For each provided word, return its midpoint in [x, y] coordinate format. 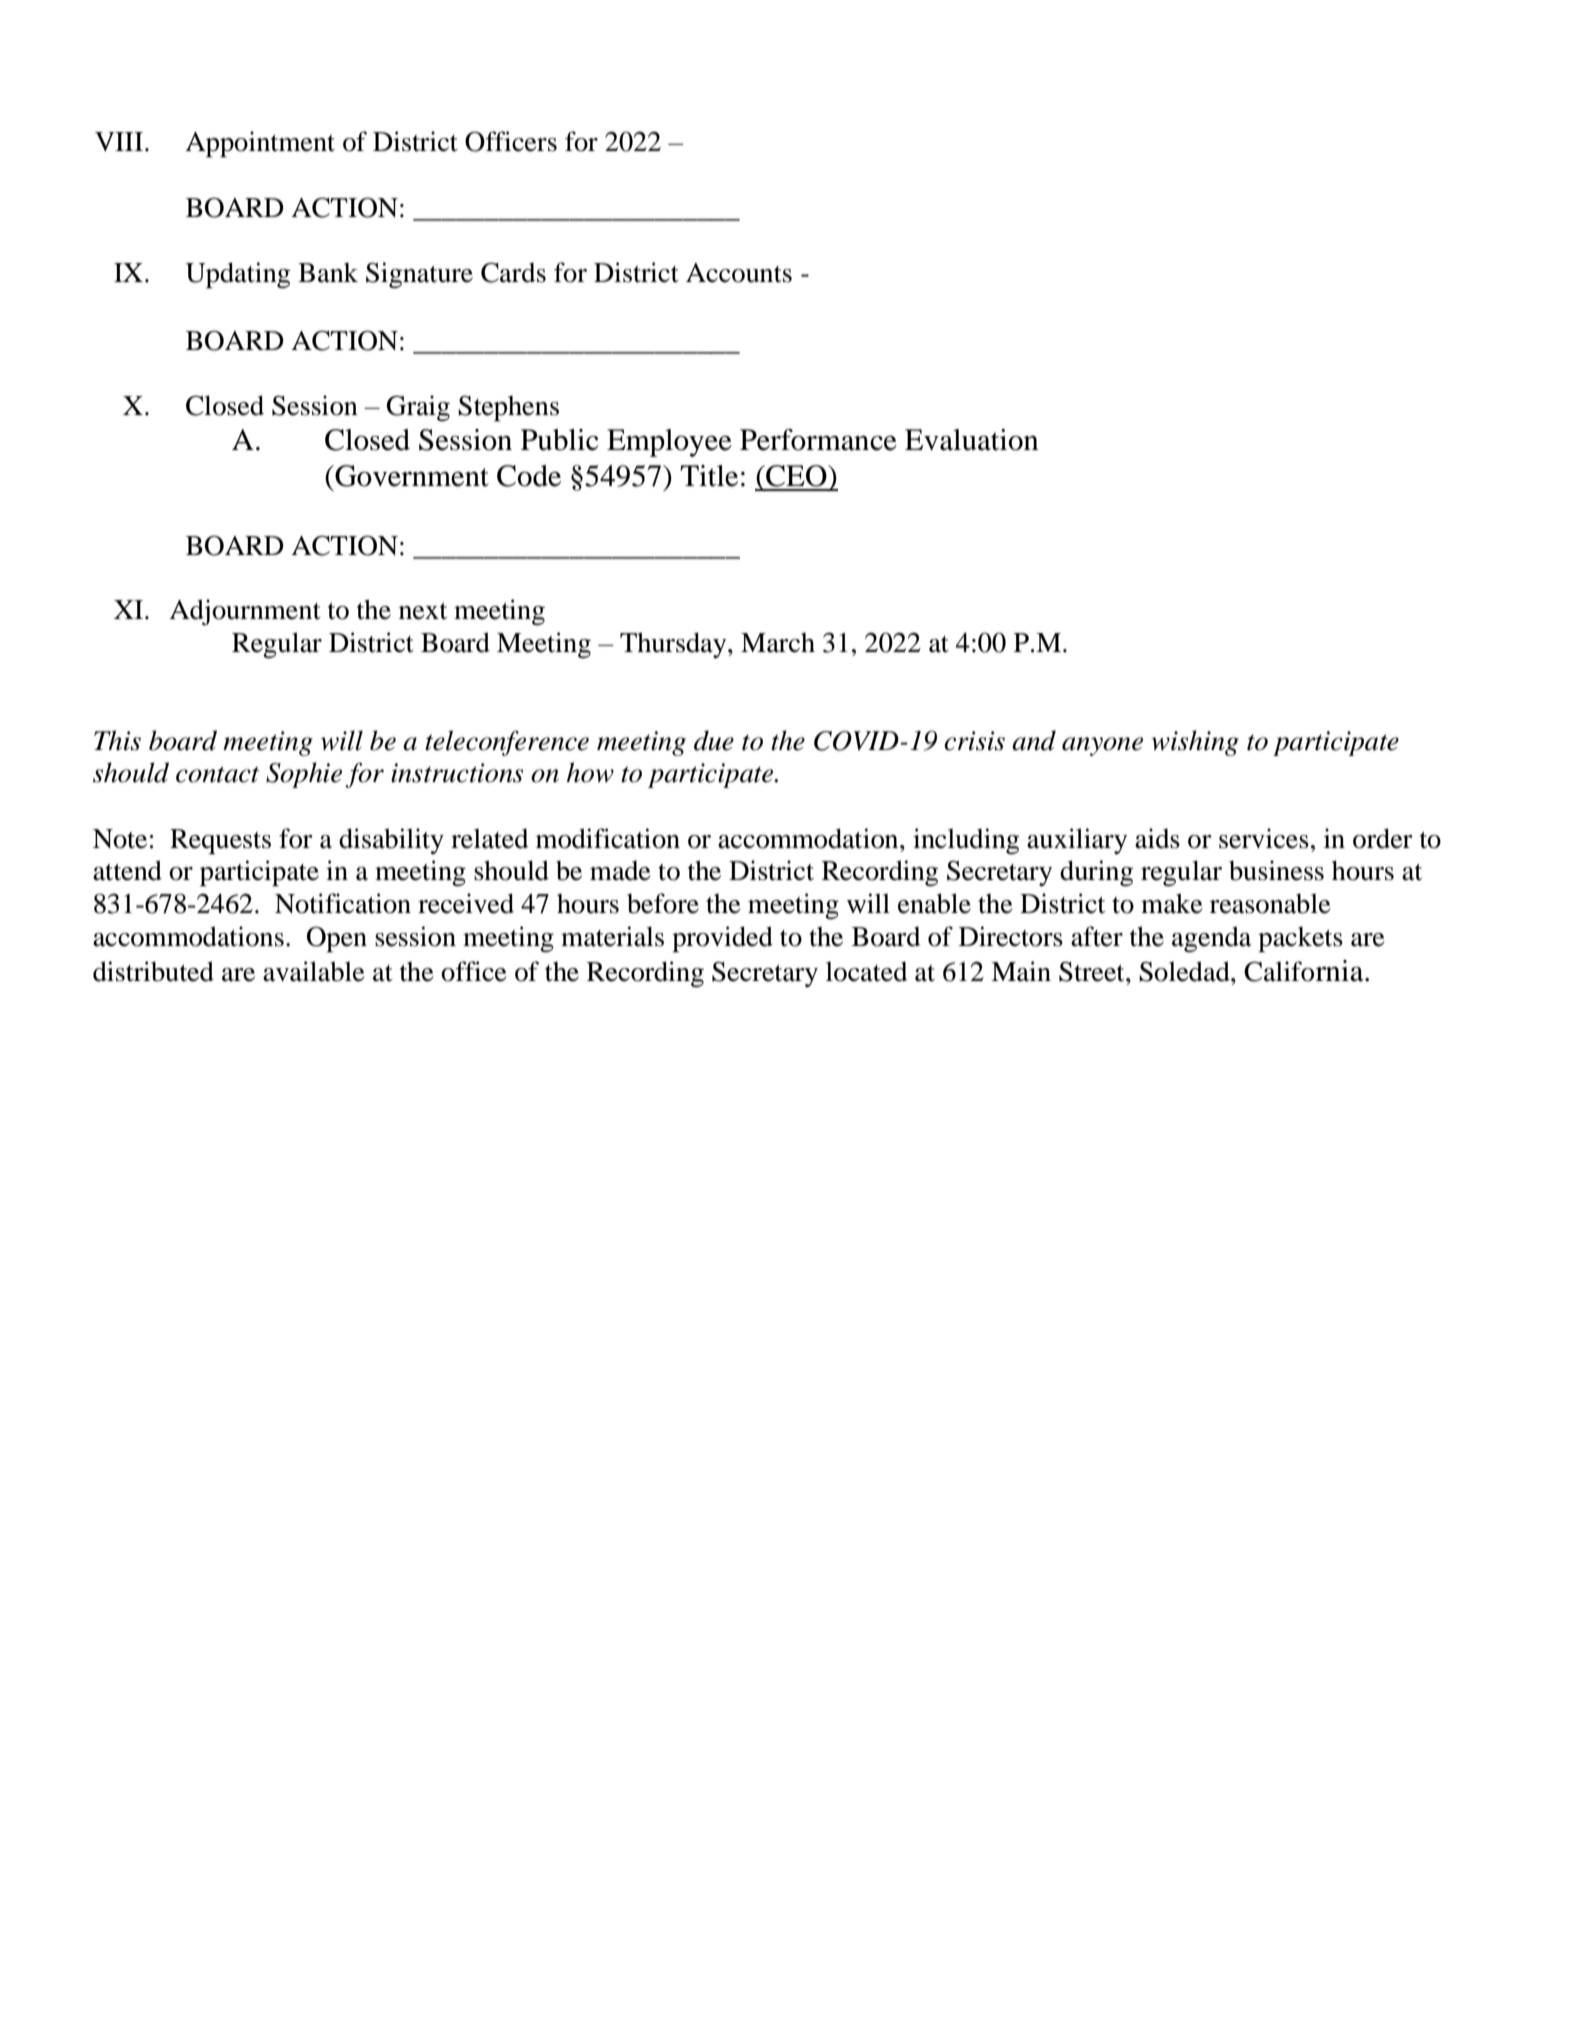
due [714, 740]
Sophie [304, 775]
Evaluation [972, 440]
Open [337, 939]
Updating [237, 275]
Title [709, 476]
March [778, 643]
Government [411, 476]
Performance [818, 440]
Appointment [260, 144]
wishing [1195, 743]
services [1264, 838]
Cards [513, 272]
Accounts [739, 273]
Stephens [508, 409]
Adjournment [245, 612]
